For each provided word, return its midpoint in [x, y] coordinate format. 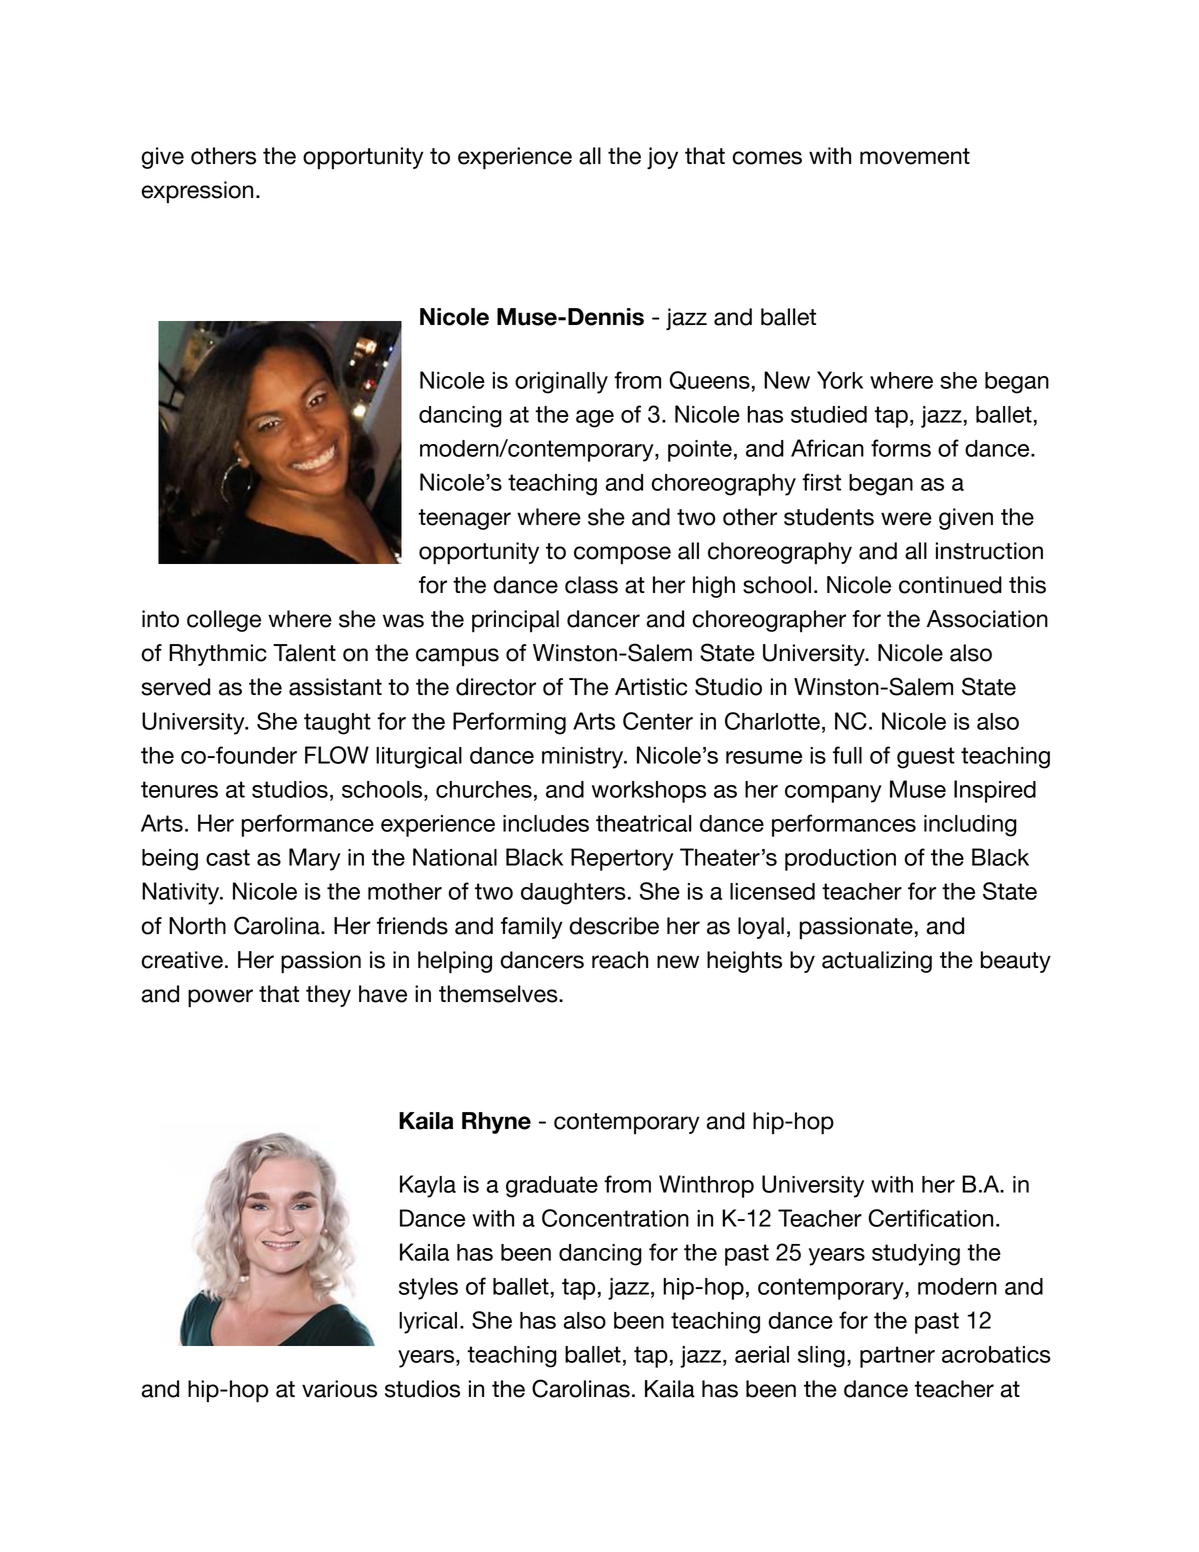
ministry [584, 758]
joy [662, 158]
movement [915, 156]
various [339, 1389]
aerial [762, 1354]
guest [926, 758]
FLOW [337, 755]
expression [197, 192]
